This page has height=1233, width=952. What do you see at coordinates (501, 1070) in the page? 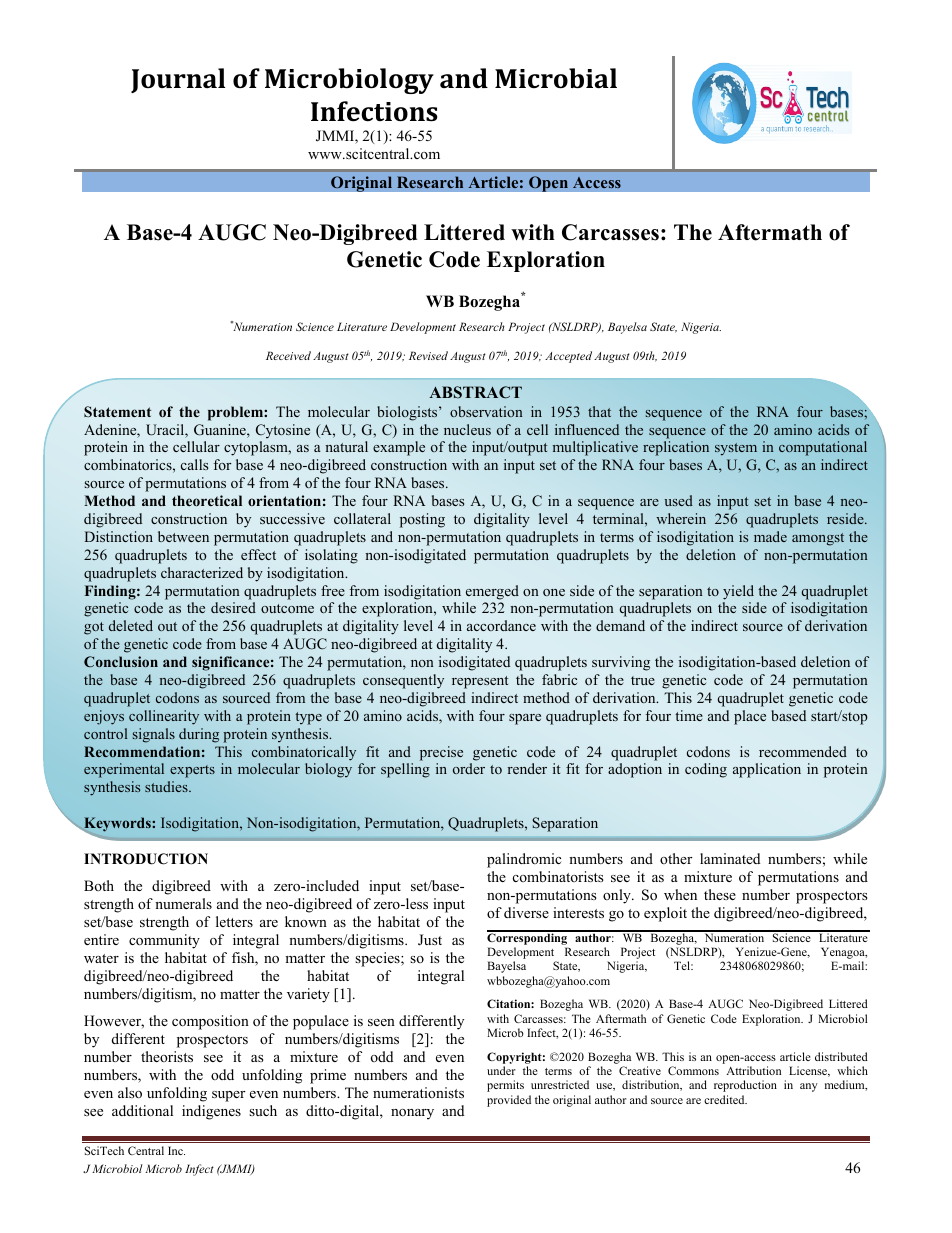
I see `under` at bounding box center [501, 1070].
